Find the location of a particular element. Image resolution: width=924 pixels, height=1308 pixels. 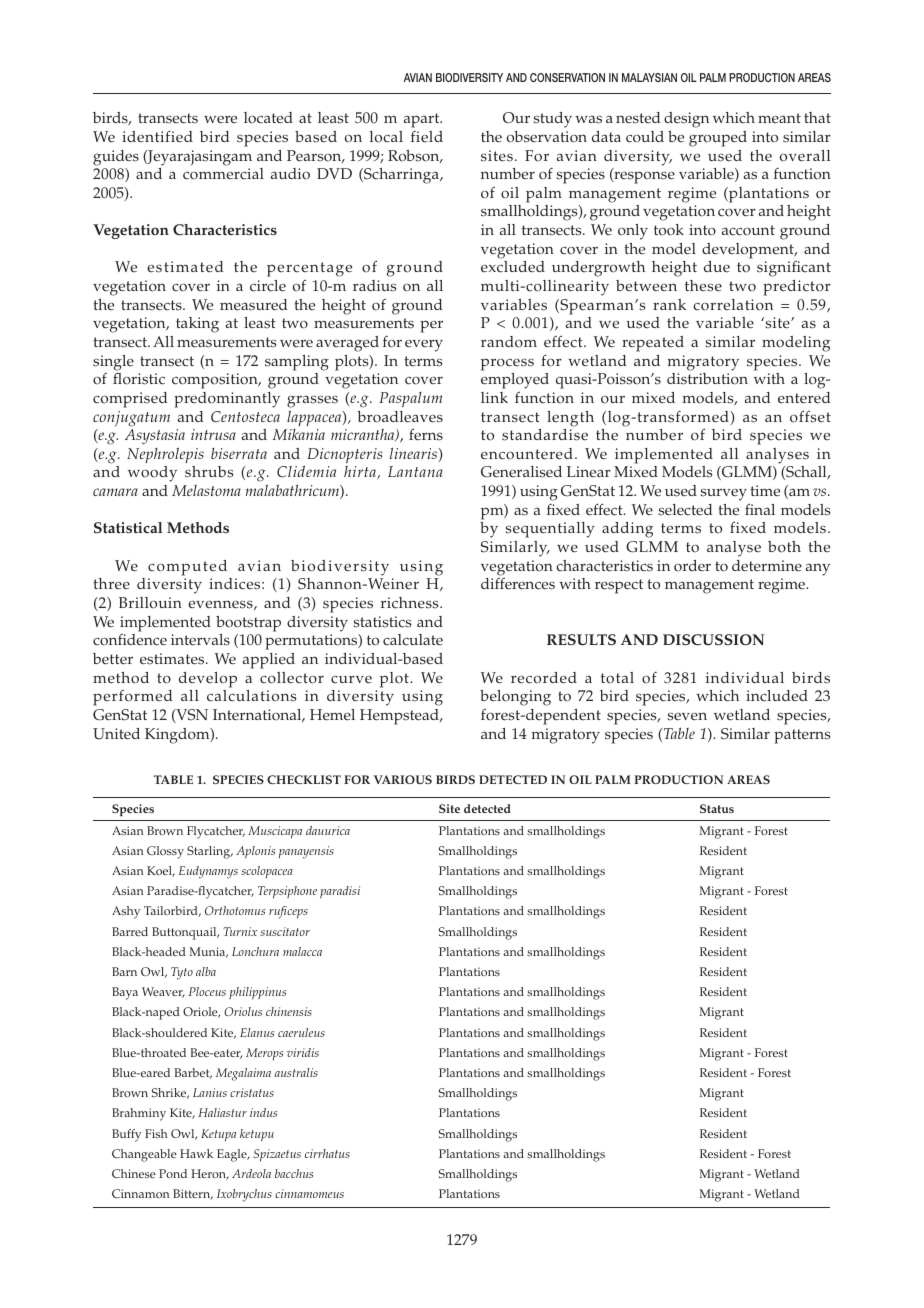

Starling is located at coordinates (210, 852).
